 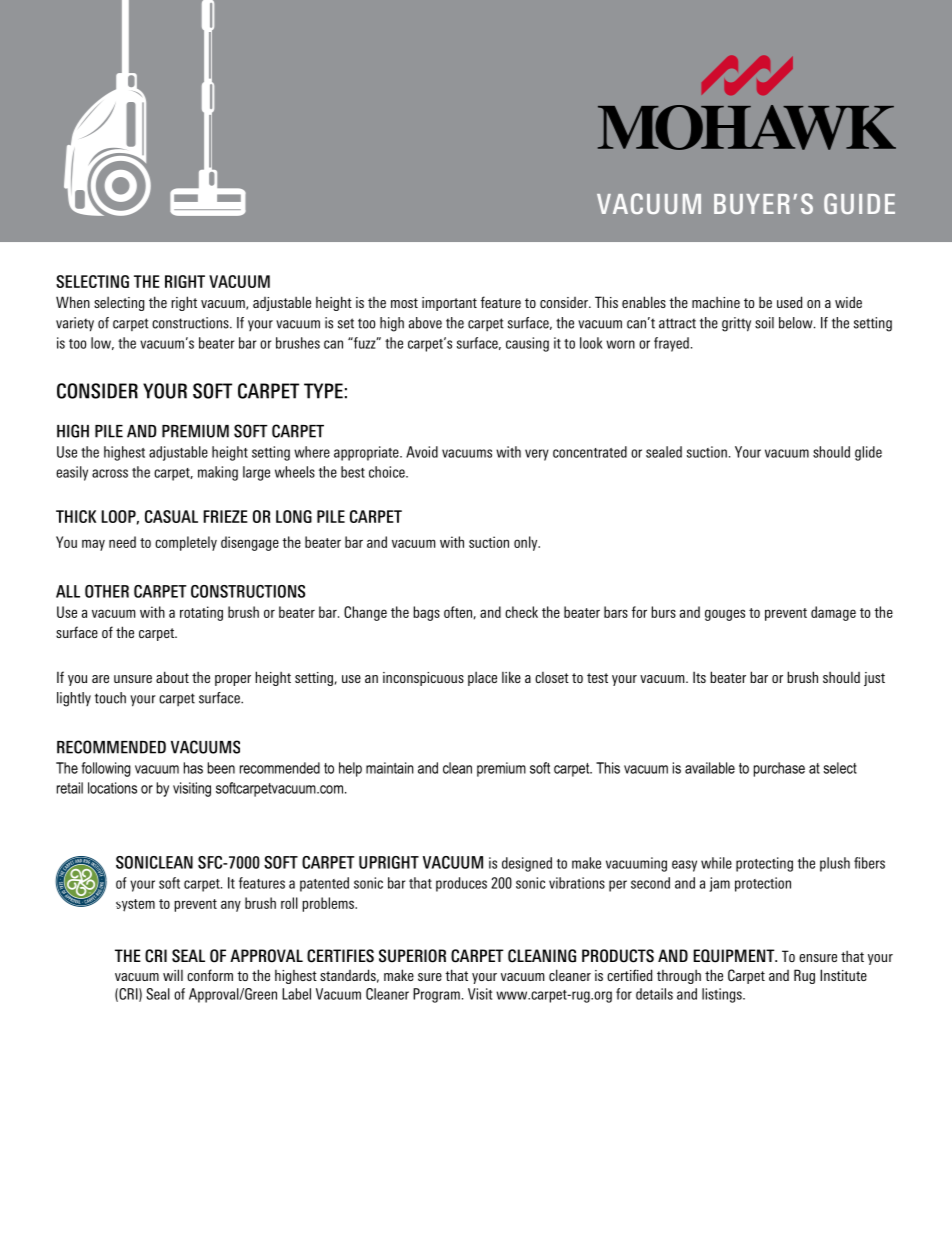 I want to click on Program, so click(x=436, y=995).
